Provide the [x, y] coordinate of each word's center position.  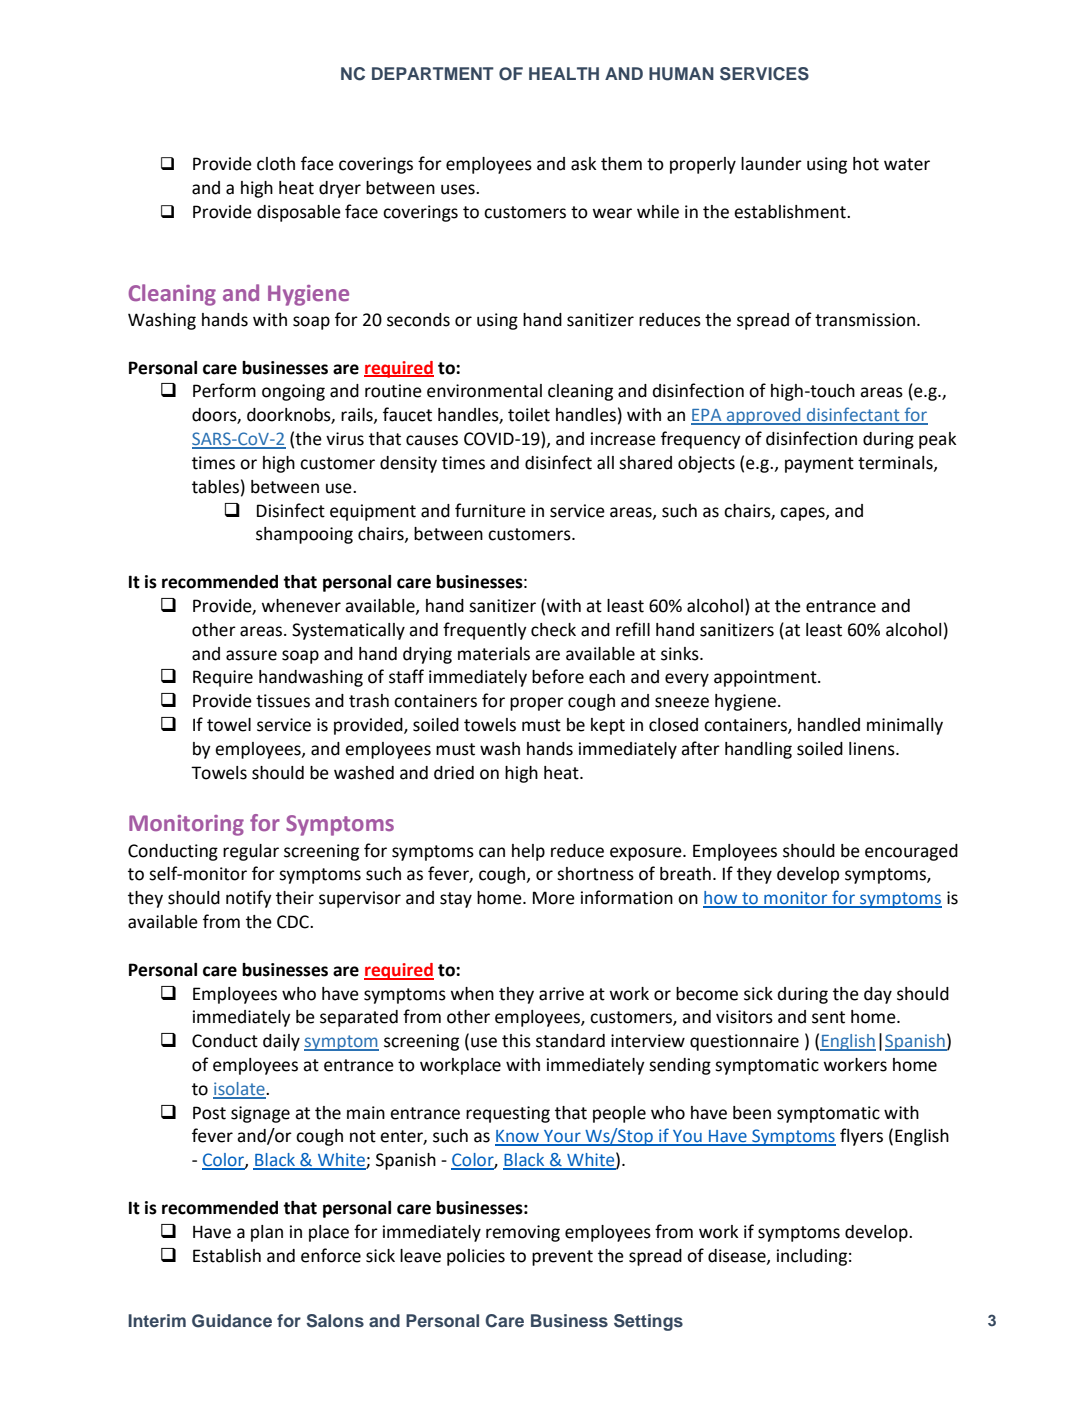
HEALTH [564, 73]
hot [866, 164]
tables [215, 487]
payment [819, 465]
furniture [490, 510]
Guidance [232, 1321]
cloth [276, 164]
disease [738, 1256]
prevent [562, 1258]
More [554, 898]
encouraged [911, 852]
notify [249, 899]
